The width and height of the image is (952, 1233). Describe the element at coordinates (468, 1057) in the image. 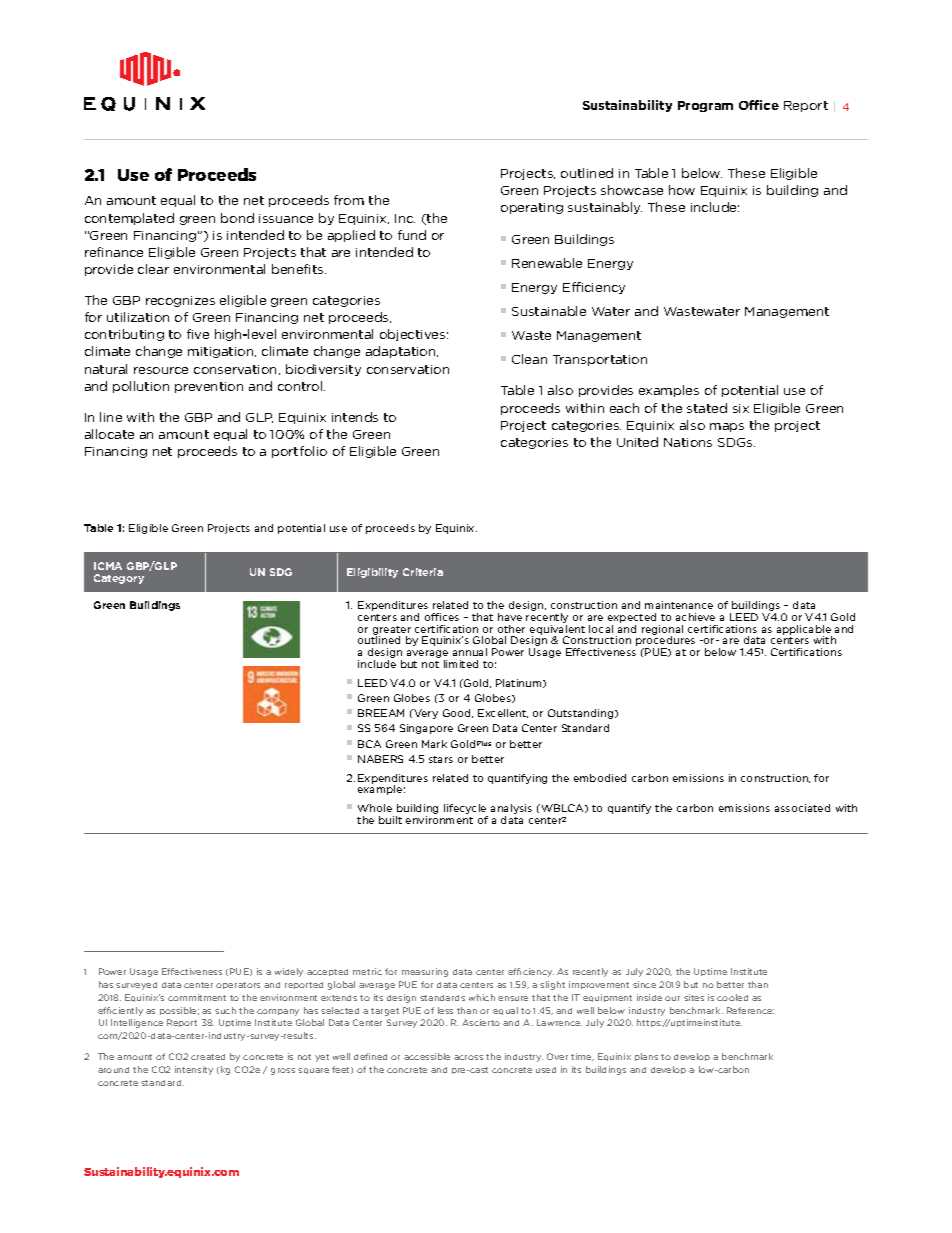

I see `across` at that location.
